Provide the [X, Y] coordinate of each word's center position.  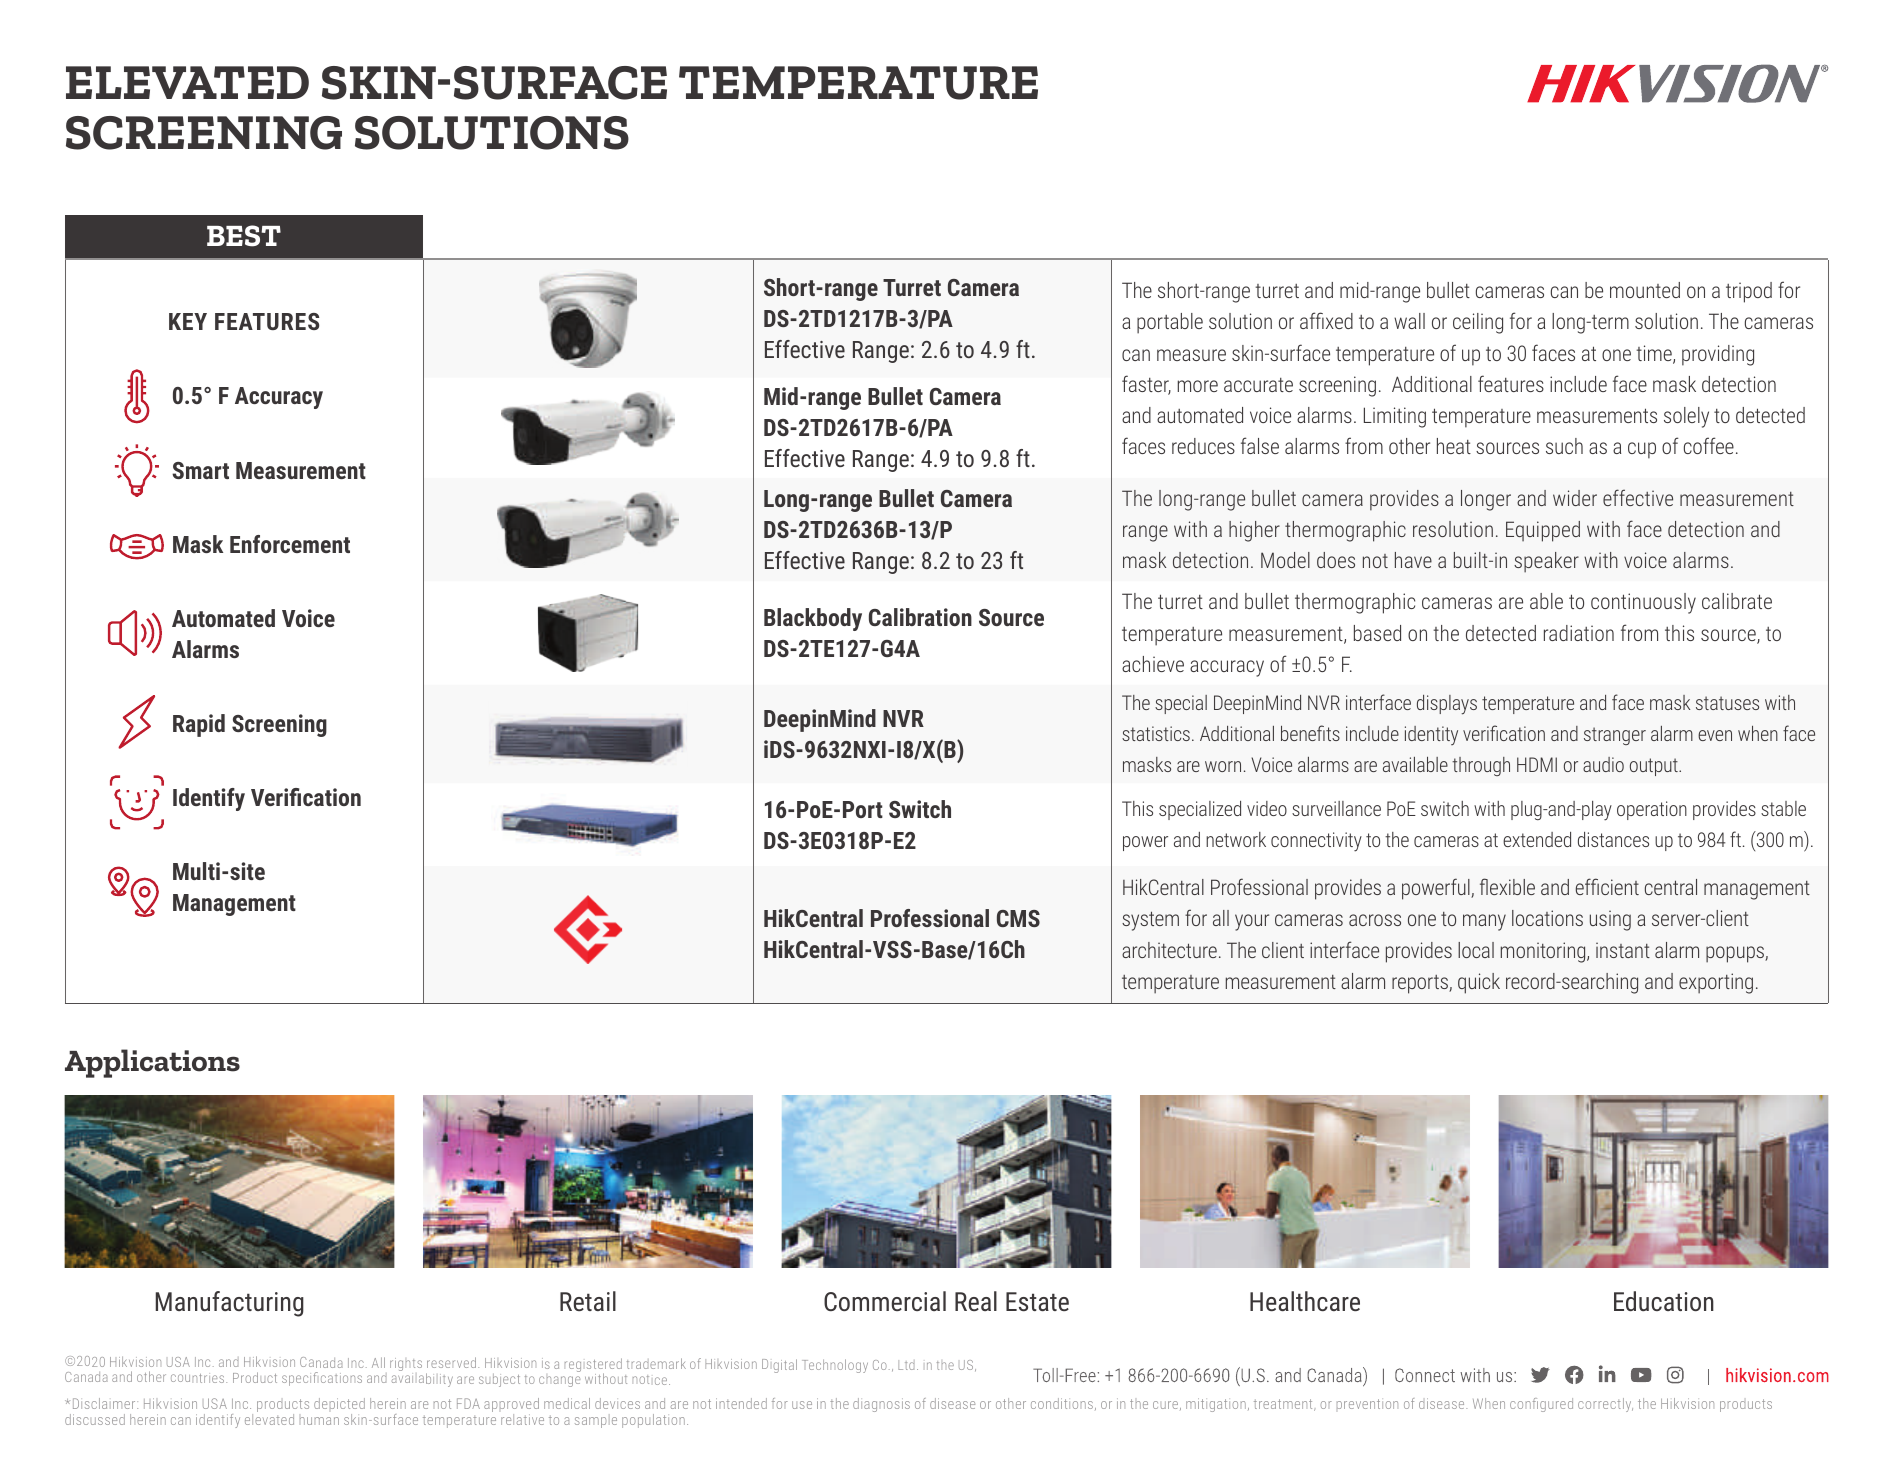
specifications [322, 1379]
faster [1146, 385]
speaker [1546, 562]
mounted [1645, 290]
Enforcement [290, 544]
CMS [1018, 918]
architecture [1169, 950]
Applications [152, 1063]
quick [1479, 983]
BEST [244, 236]
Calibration [920, 617]
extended [1537, 839]
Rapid [199, 725]
